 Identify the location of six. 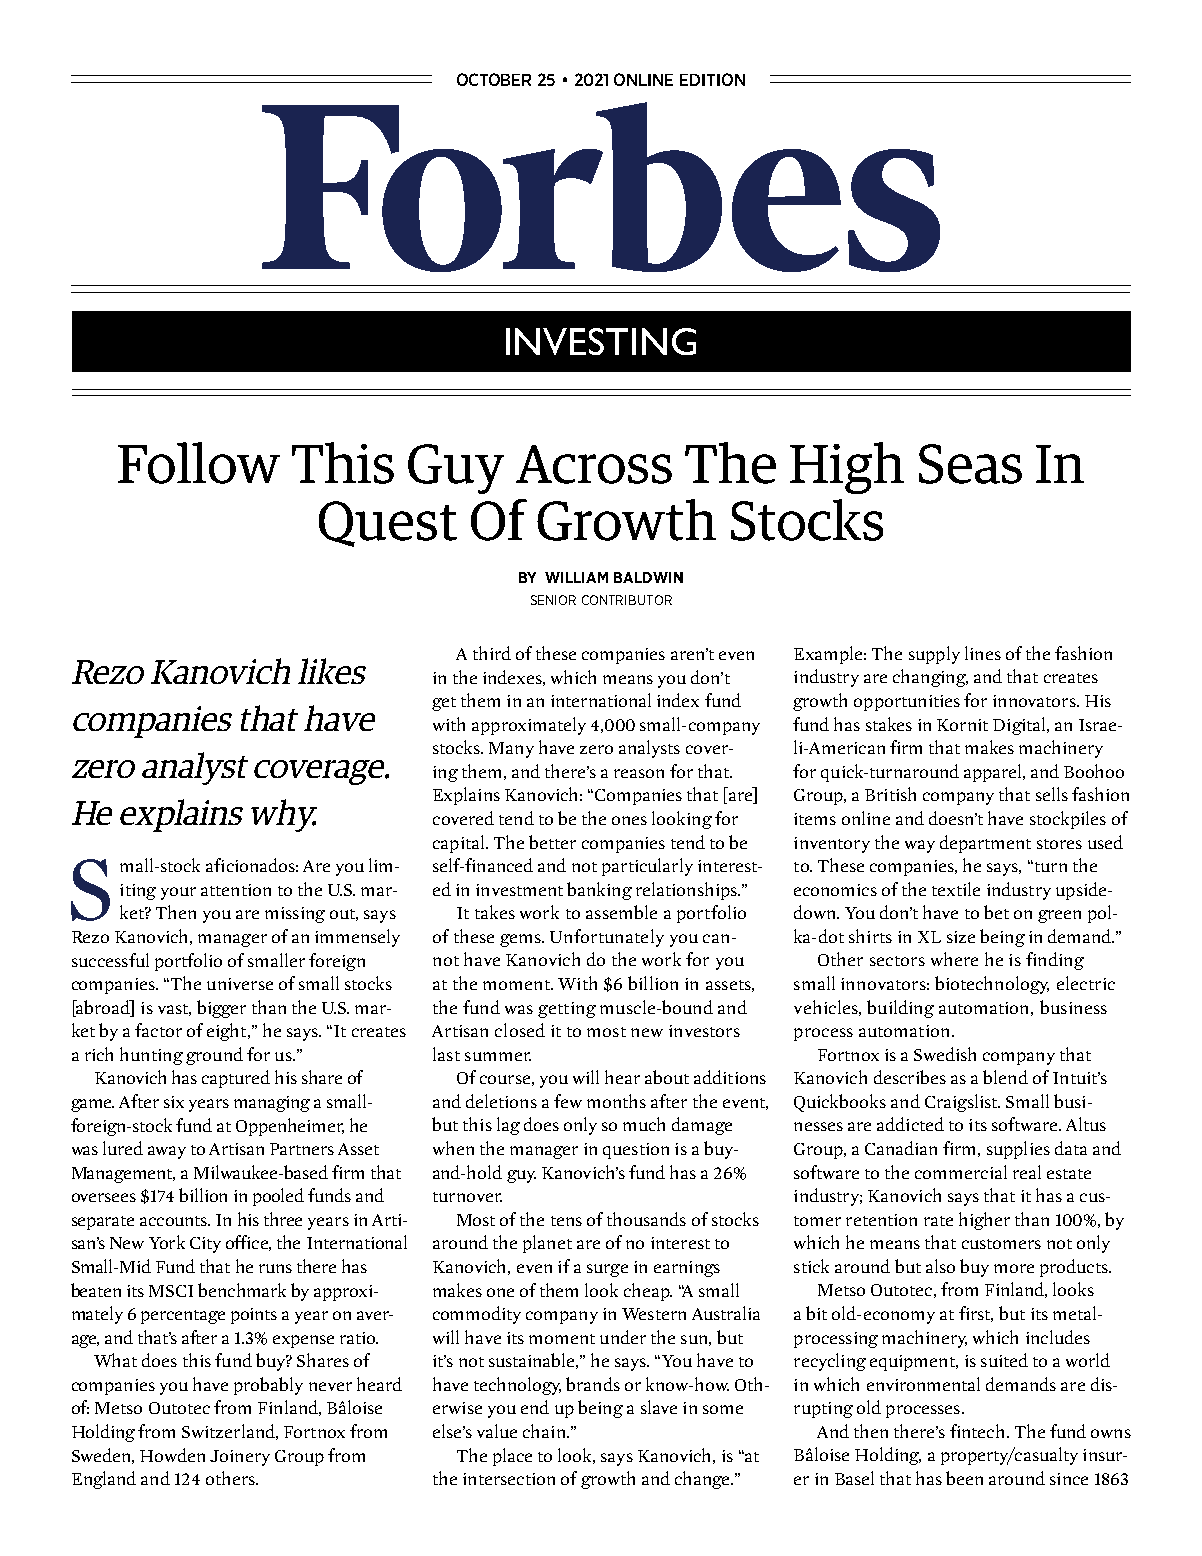
(174, 1102).
